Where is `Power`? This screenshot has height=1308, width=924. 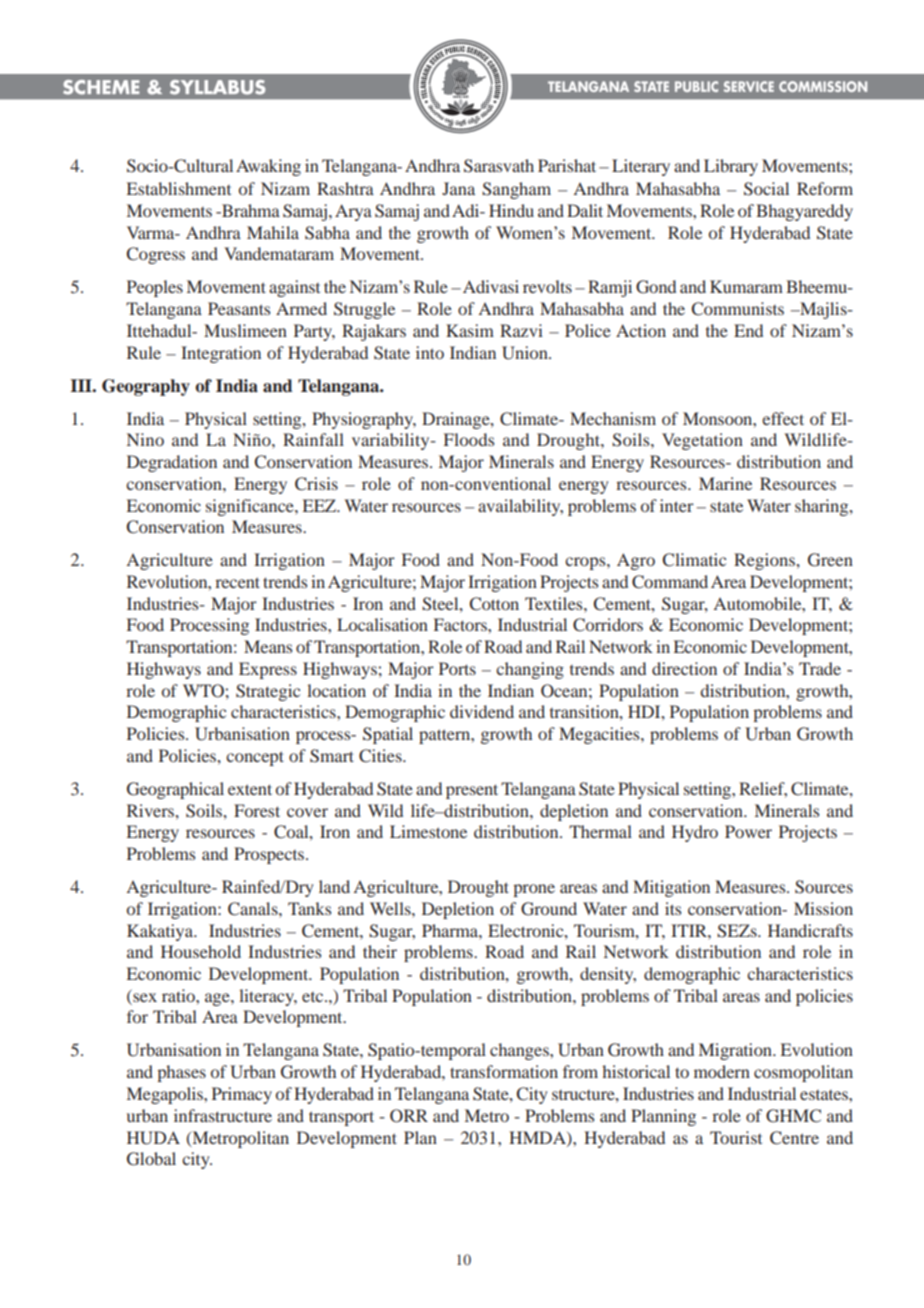
Power is located at coordinates (748, 831).
